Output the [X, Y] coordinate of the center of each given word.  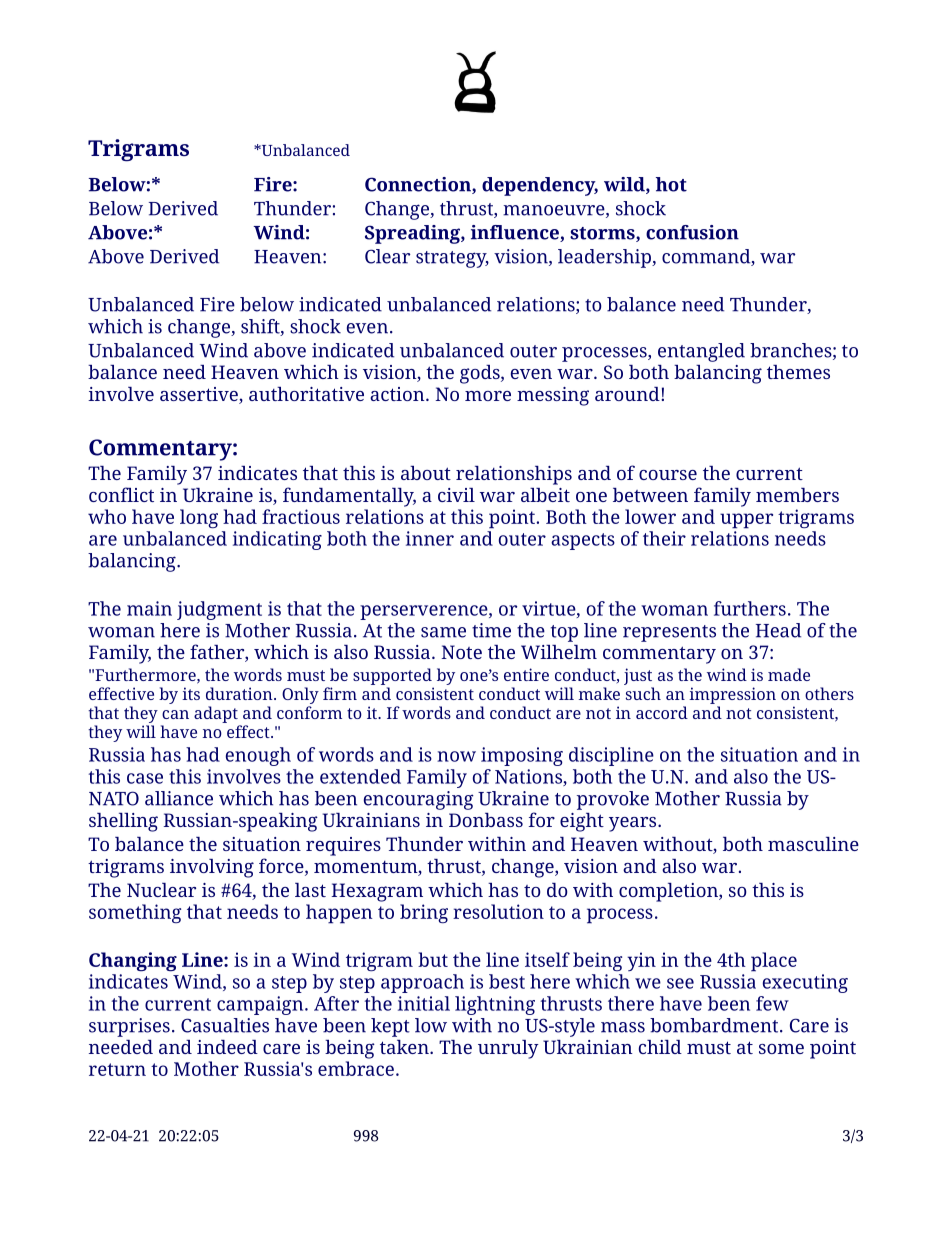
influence [516, 233]
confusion [692, 232]
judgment [219, 610]
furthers [750, 608]
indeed [227, 1047]
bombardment [715, 1025]
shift [261, 327]
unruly [508, 1049]
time [491, 630]
